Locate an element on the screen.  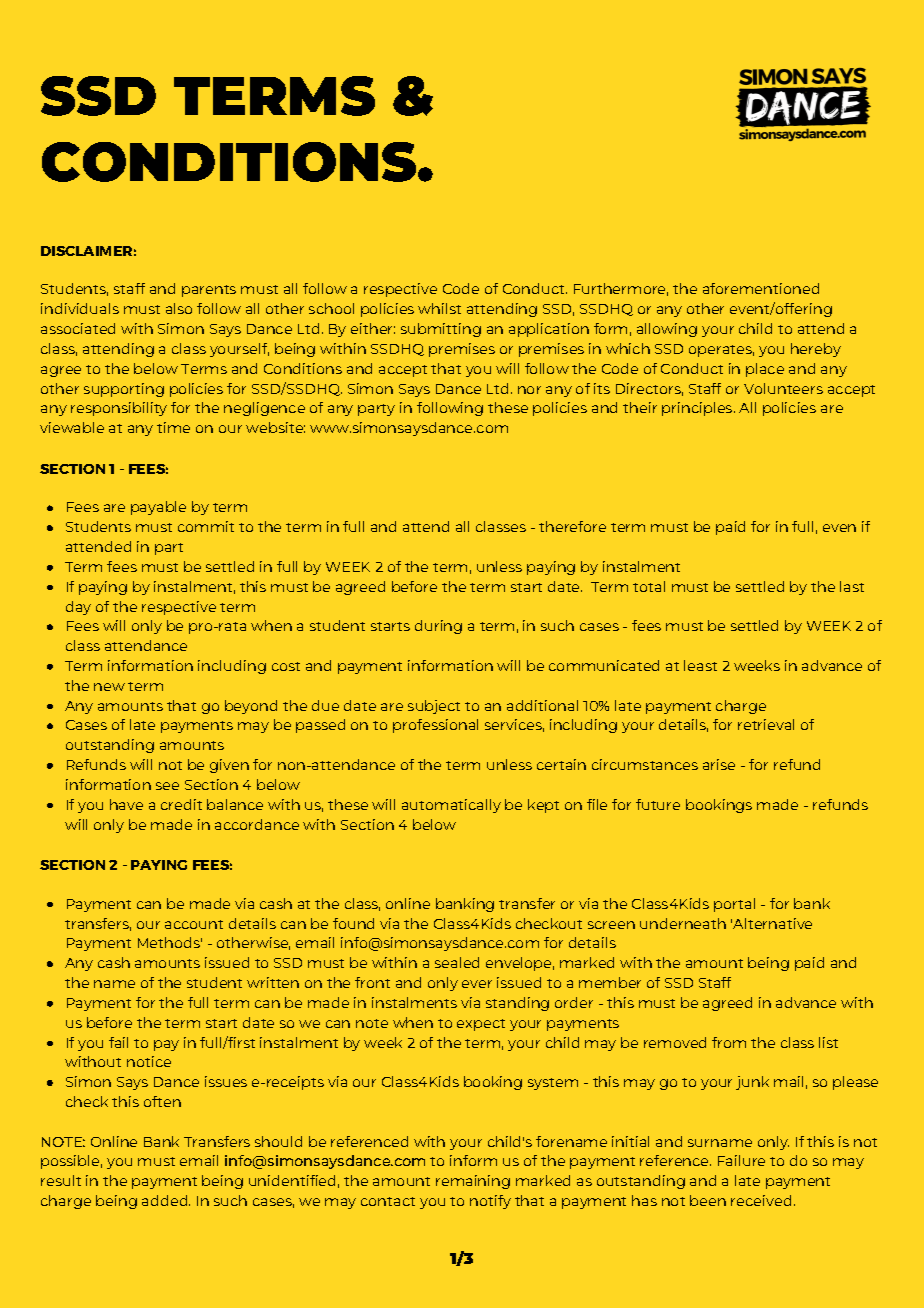
last is located at coordinates (852, 586).
